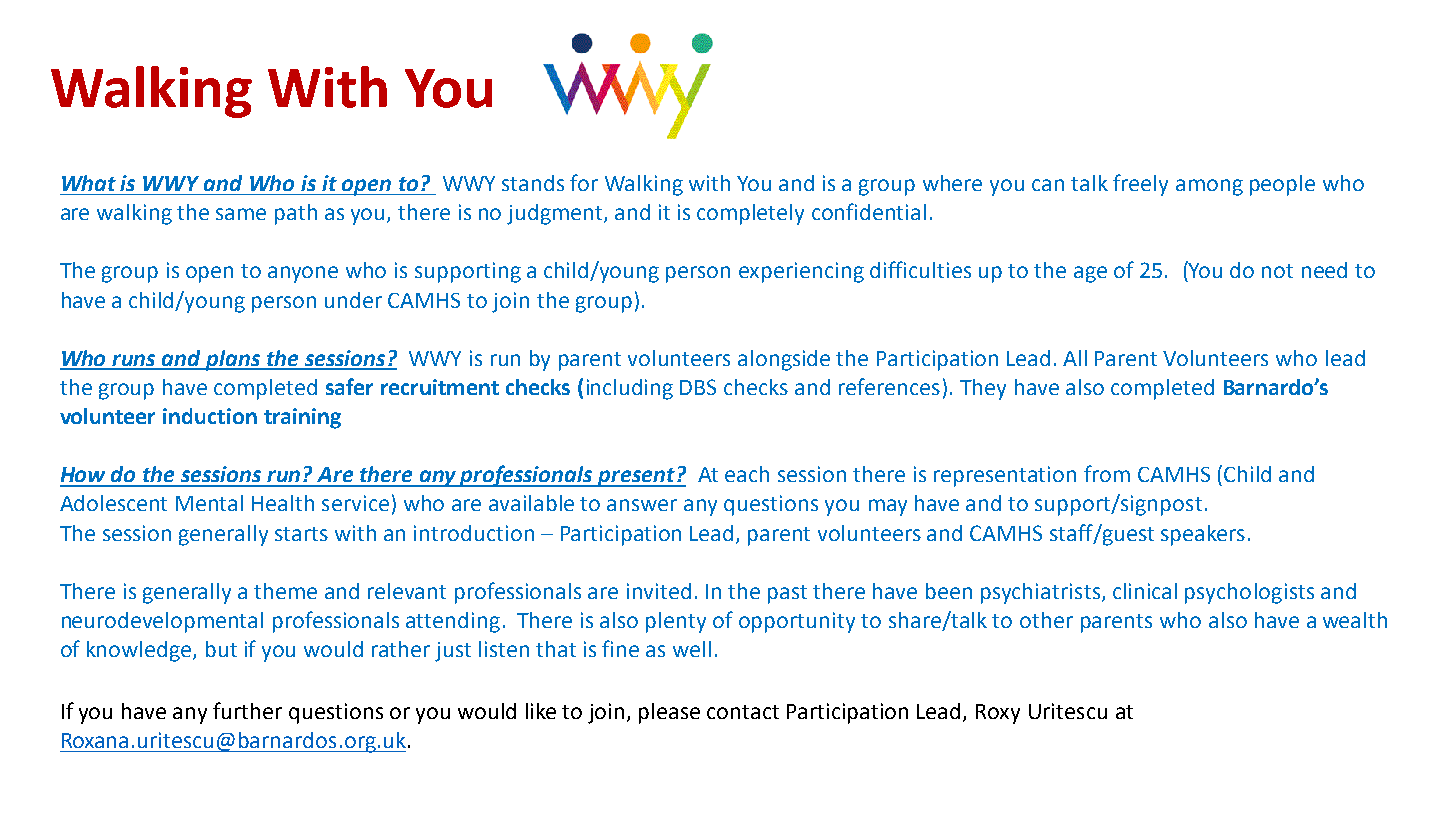 This image has width=1456, height=819. Describe the element at coordinates (1209, 187) in the image. I see `among` at that location.
